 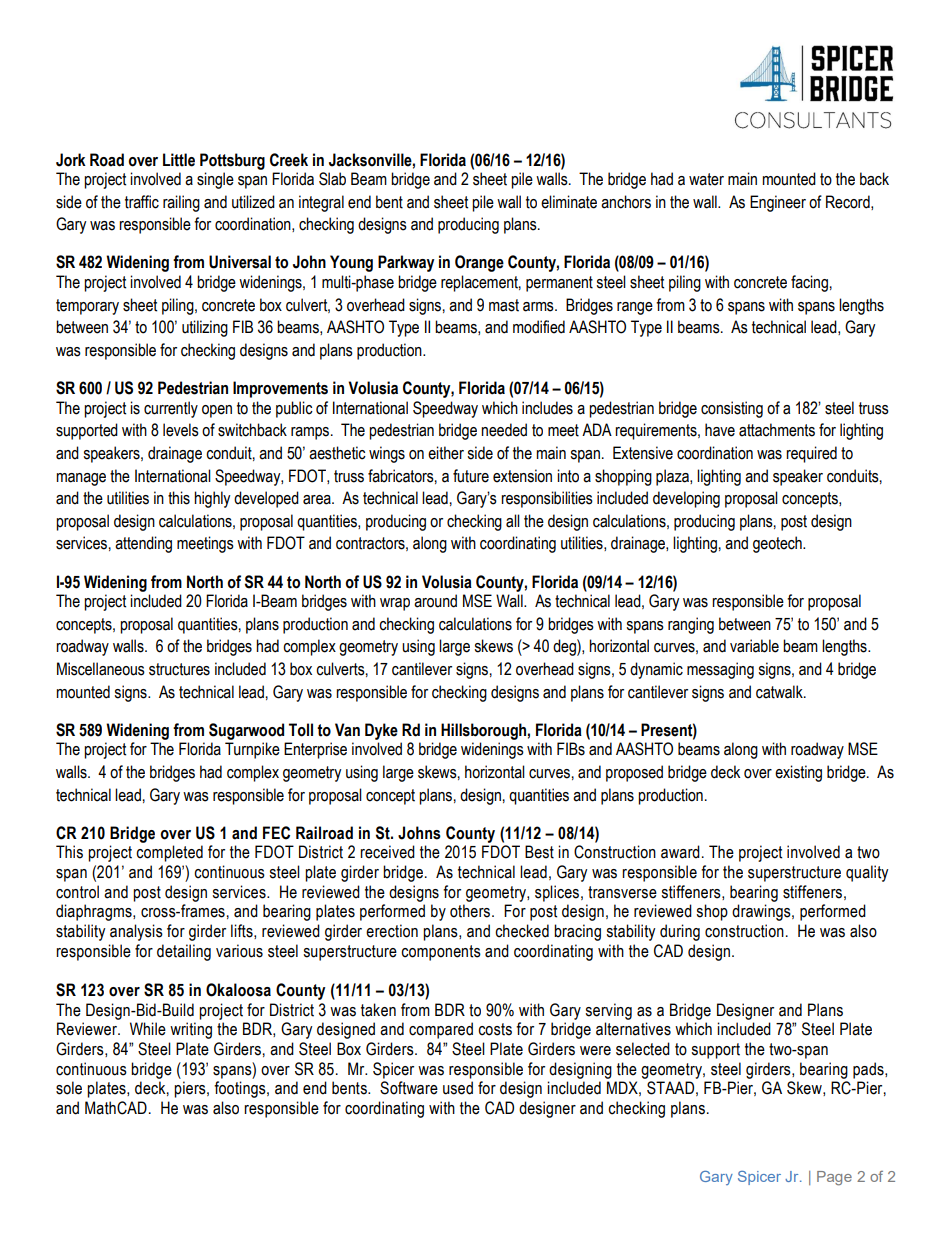 What do you see at coordinates (212, 499) in the screenshot?
I see `highly` at bounding box center [212, 499].
